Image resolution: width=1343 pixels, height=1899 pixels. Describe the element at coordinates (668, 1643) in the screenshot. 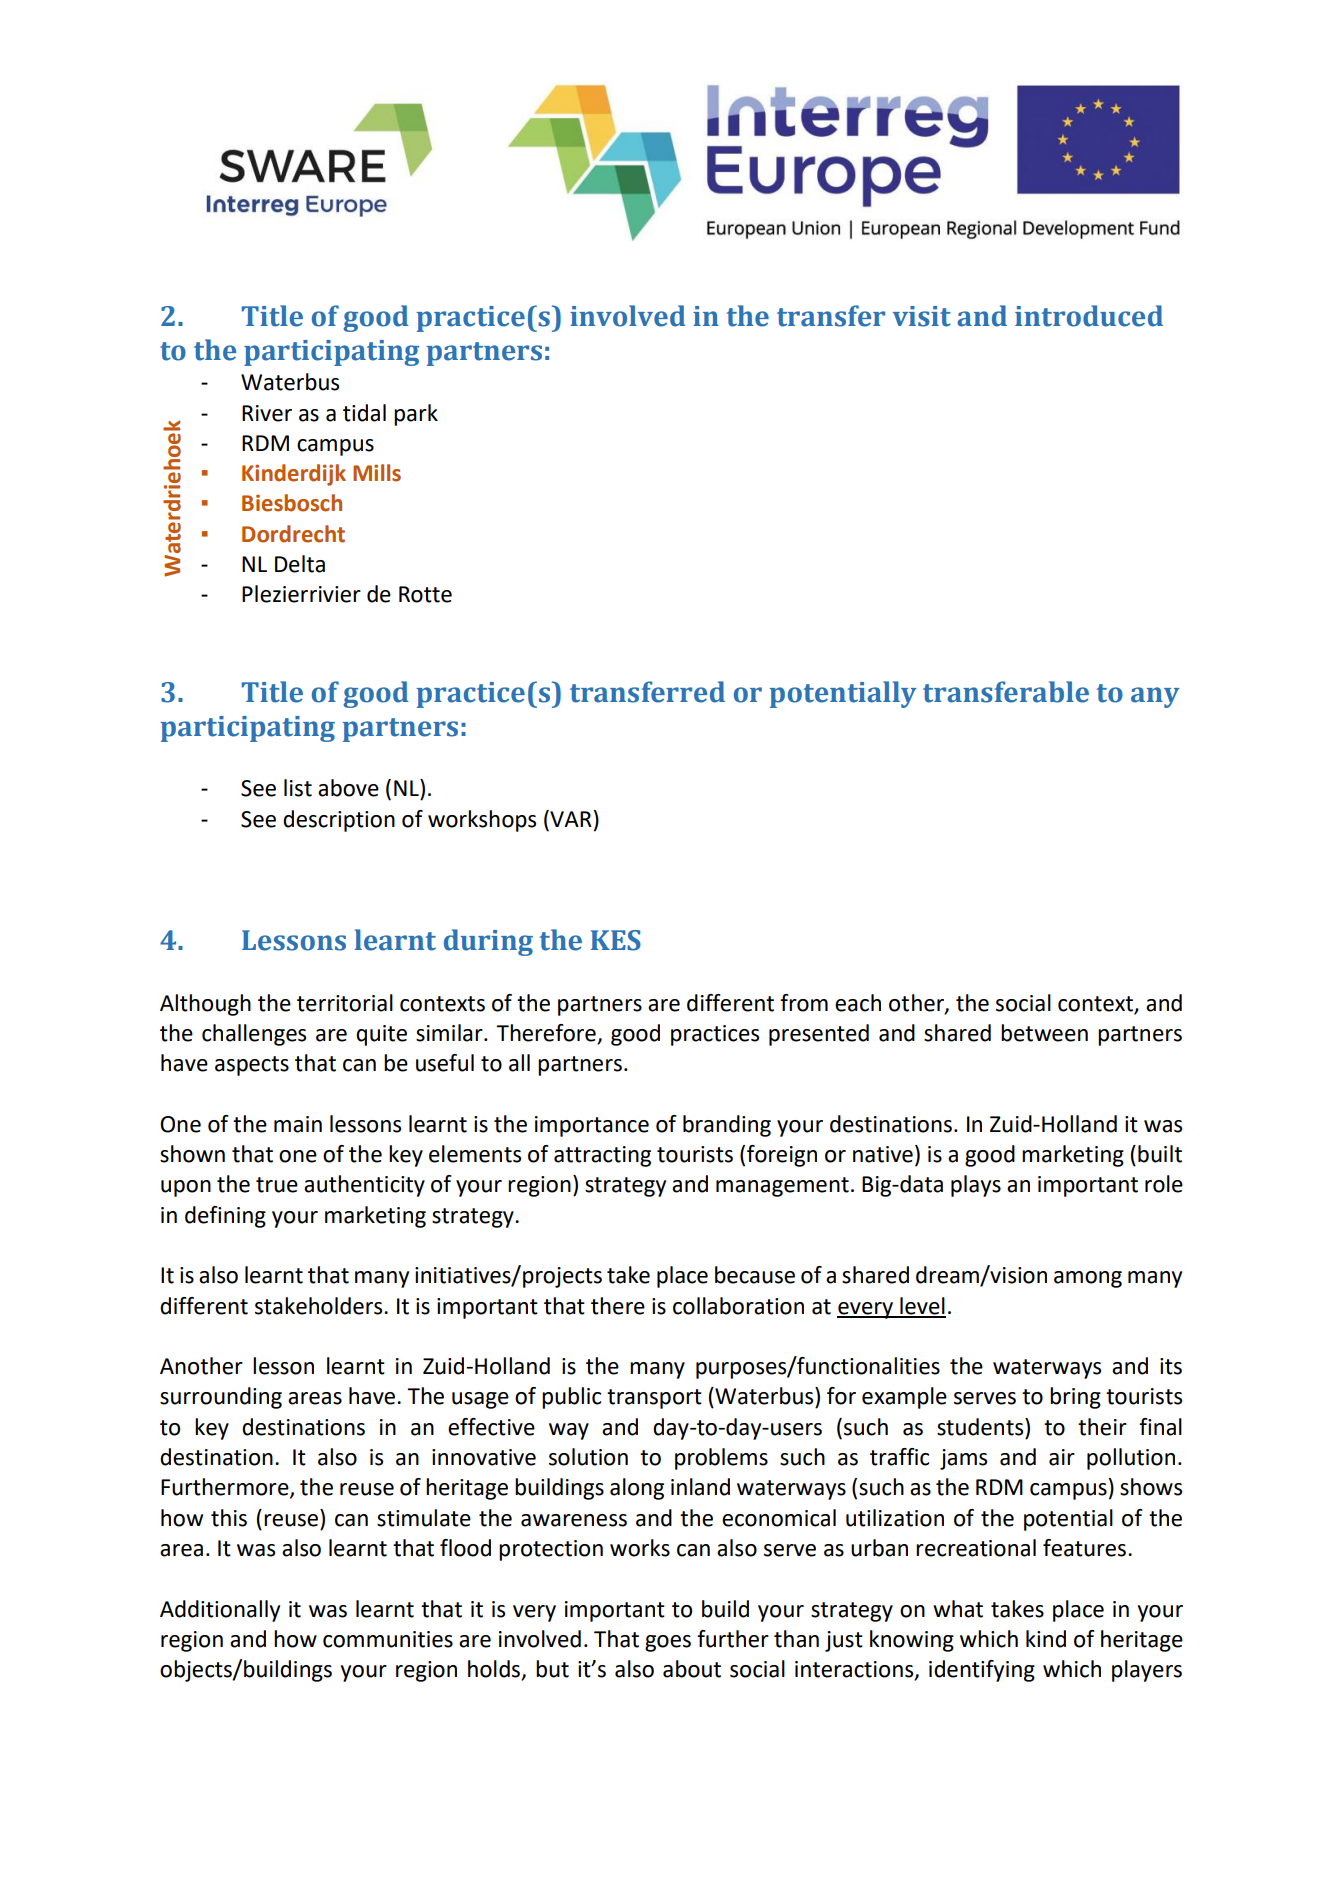

I see `goes` at that location.
